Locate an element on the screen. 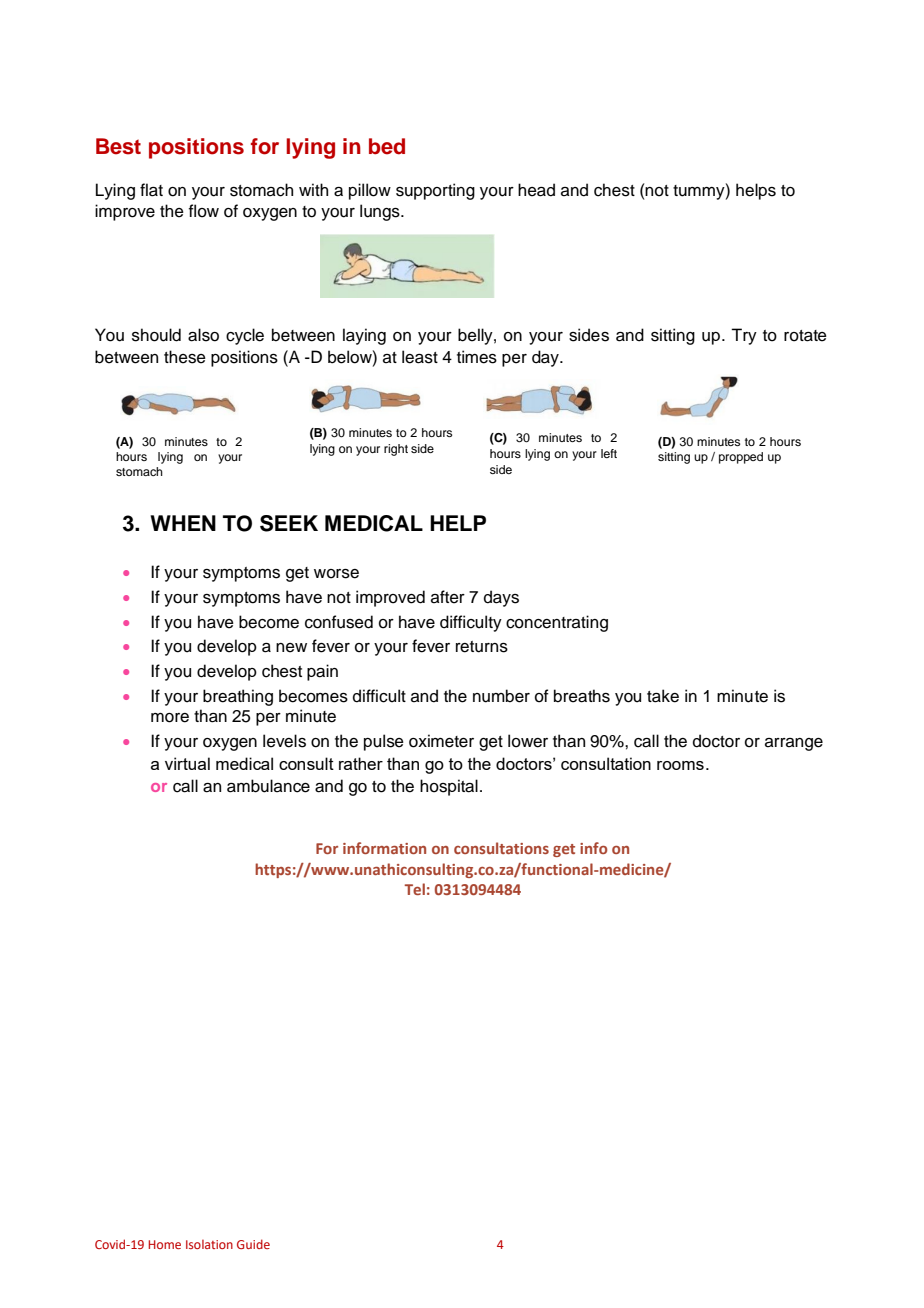 The image size is (924, 1308). flow is located at coordinates (204, 211).
